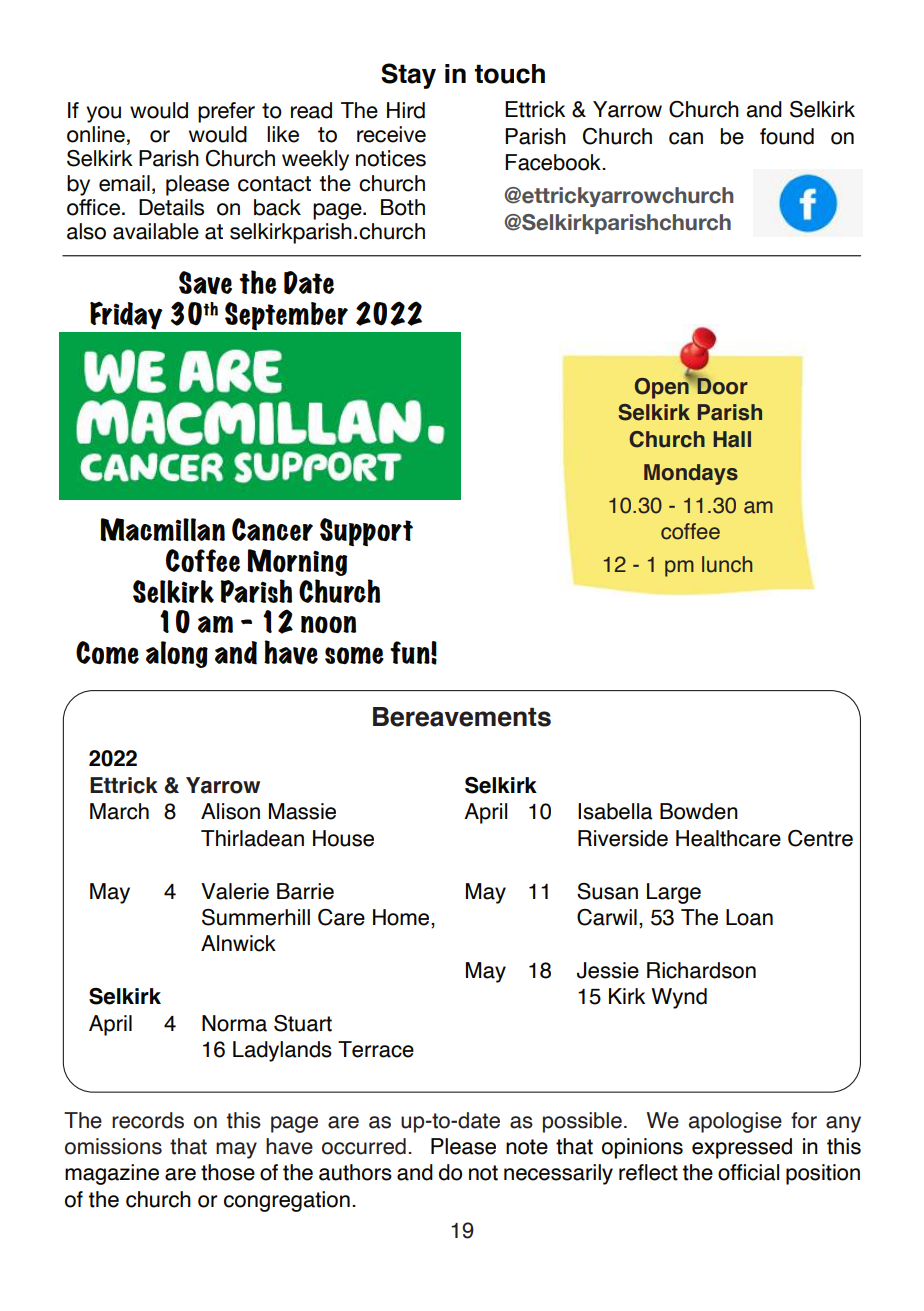 The width and height of the screenshot is (924, 1311). Describe the element at coordinates (230, 811) in the screenshot. I see `Alison` at that location.
